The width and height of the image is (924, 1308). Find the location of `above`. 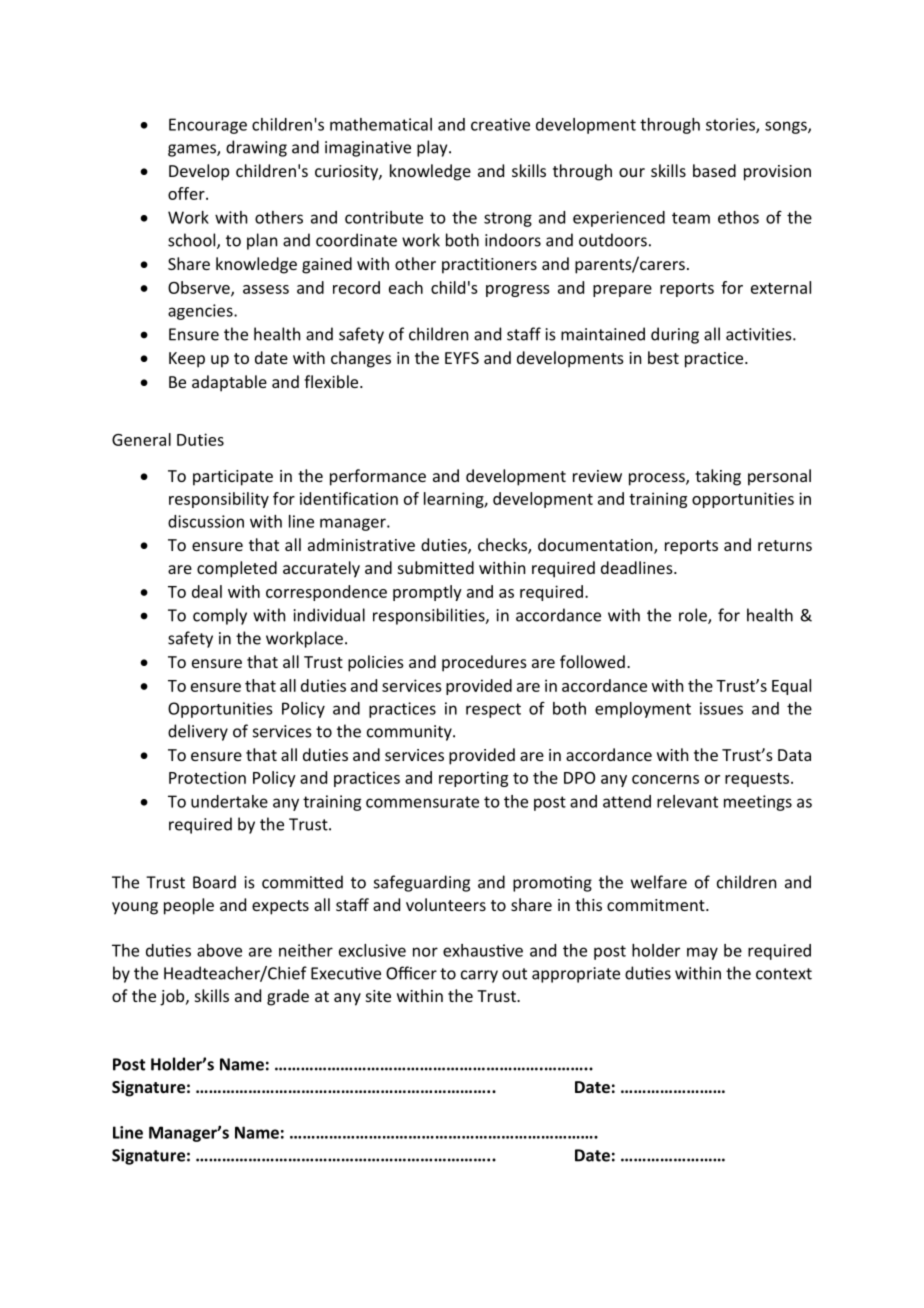

above is located at coordinates (219, 950).
